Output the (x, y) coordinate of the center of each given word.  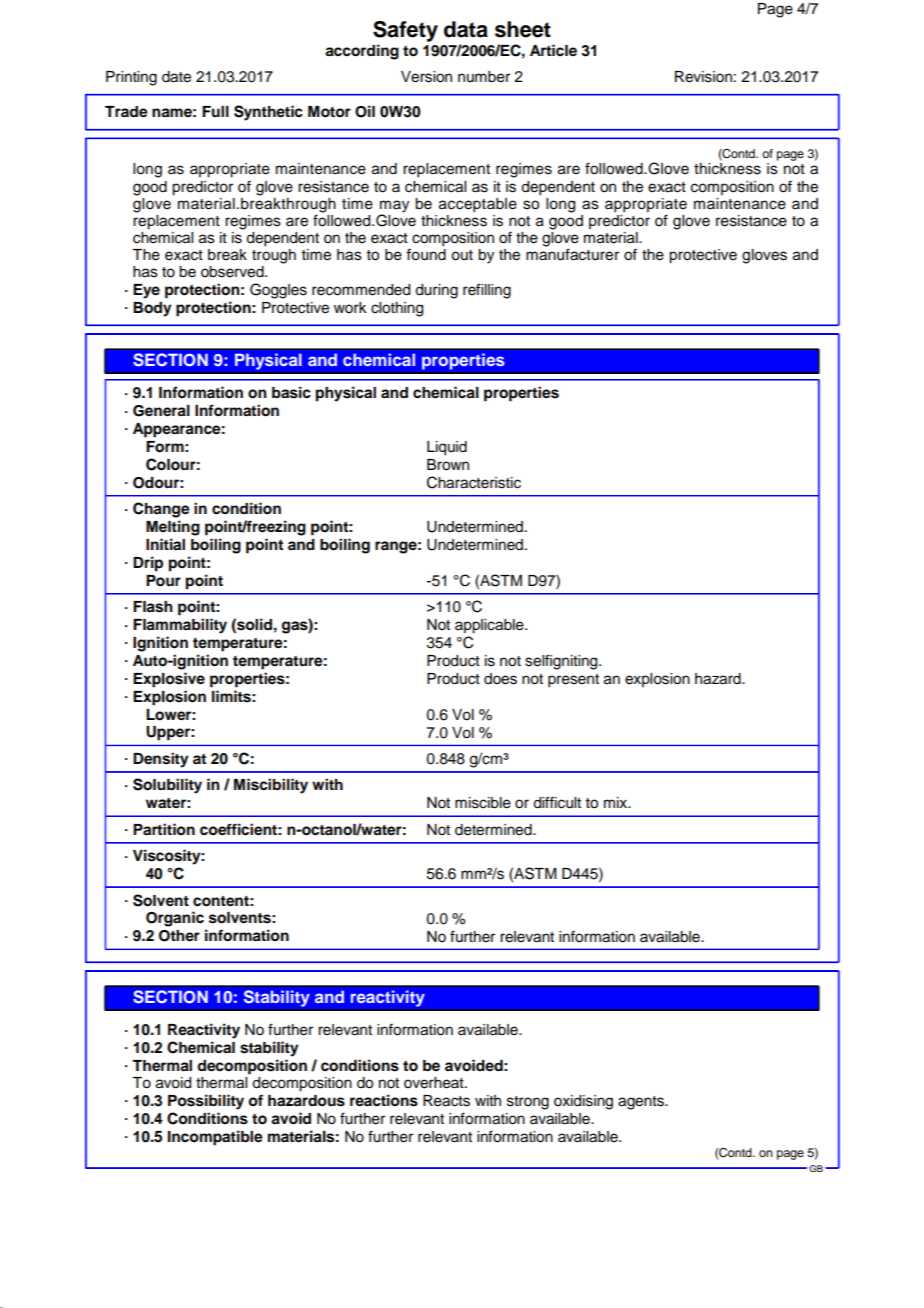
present (573, 681)
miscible (483, 803)
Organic (175, 919)
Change (161, 510)
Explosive (169, 680)
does (500, 679)
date (176, 77)
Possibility (206, 1102)
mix (617, 802)
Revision (703, 77)
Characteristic (474, 482)
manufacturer (572, 254)
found (426, 254)
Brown (448, 465)
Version (426, 77)
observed (233, 272)
